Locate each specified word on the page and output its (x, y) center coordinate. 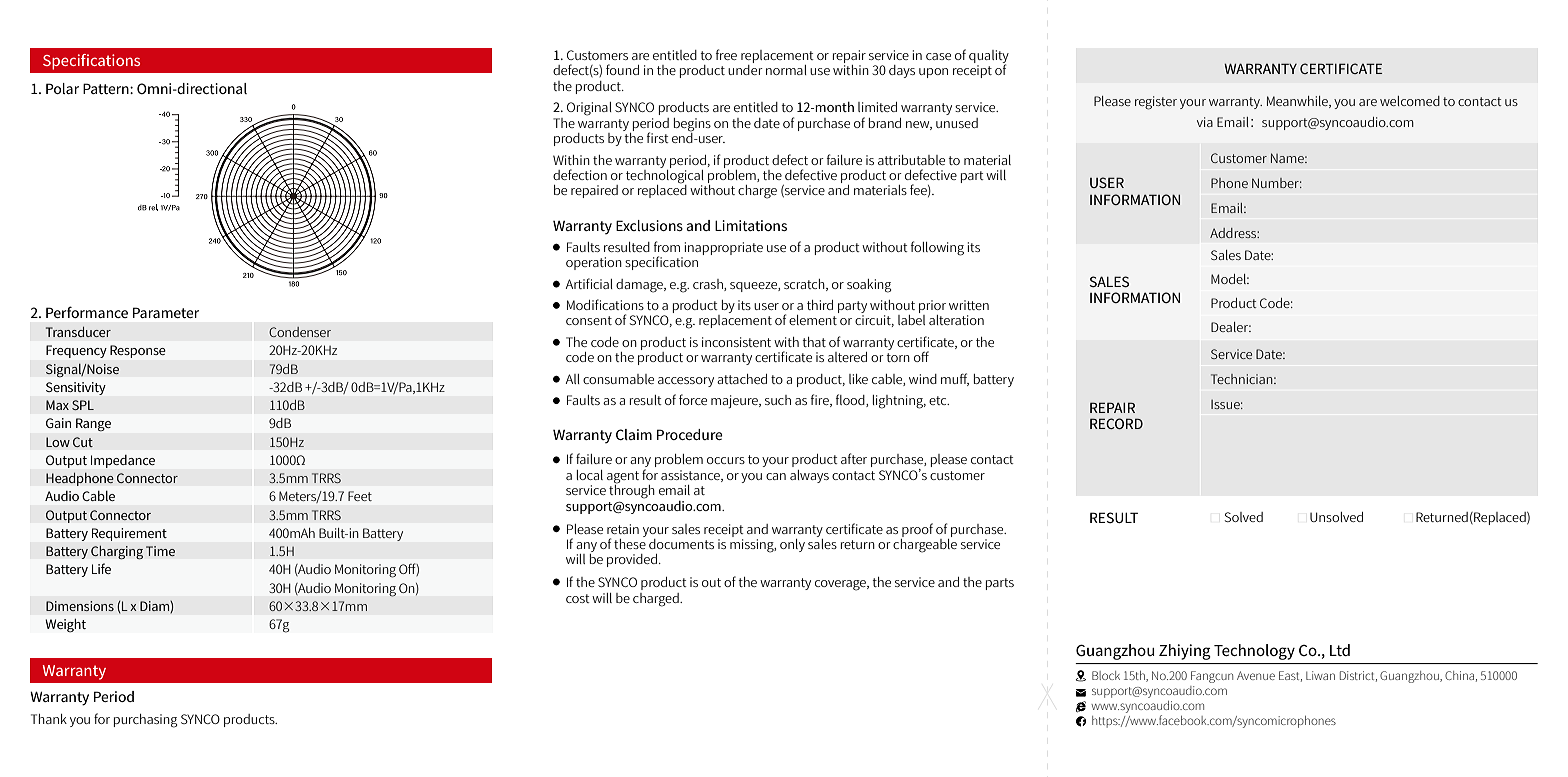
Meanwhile (1298, 102)
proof (917, 530)
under (745, 68)
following (937, 248)
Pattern (107, 88)
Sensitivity (76, 388)
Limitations (751, 225)
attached (742, 379)
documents (681, 544)
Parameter (166, 312)
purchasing (145, 721)
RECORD (1116, 423)
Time (160, 551)
